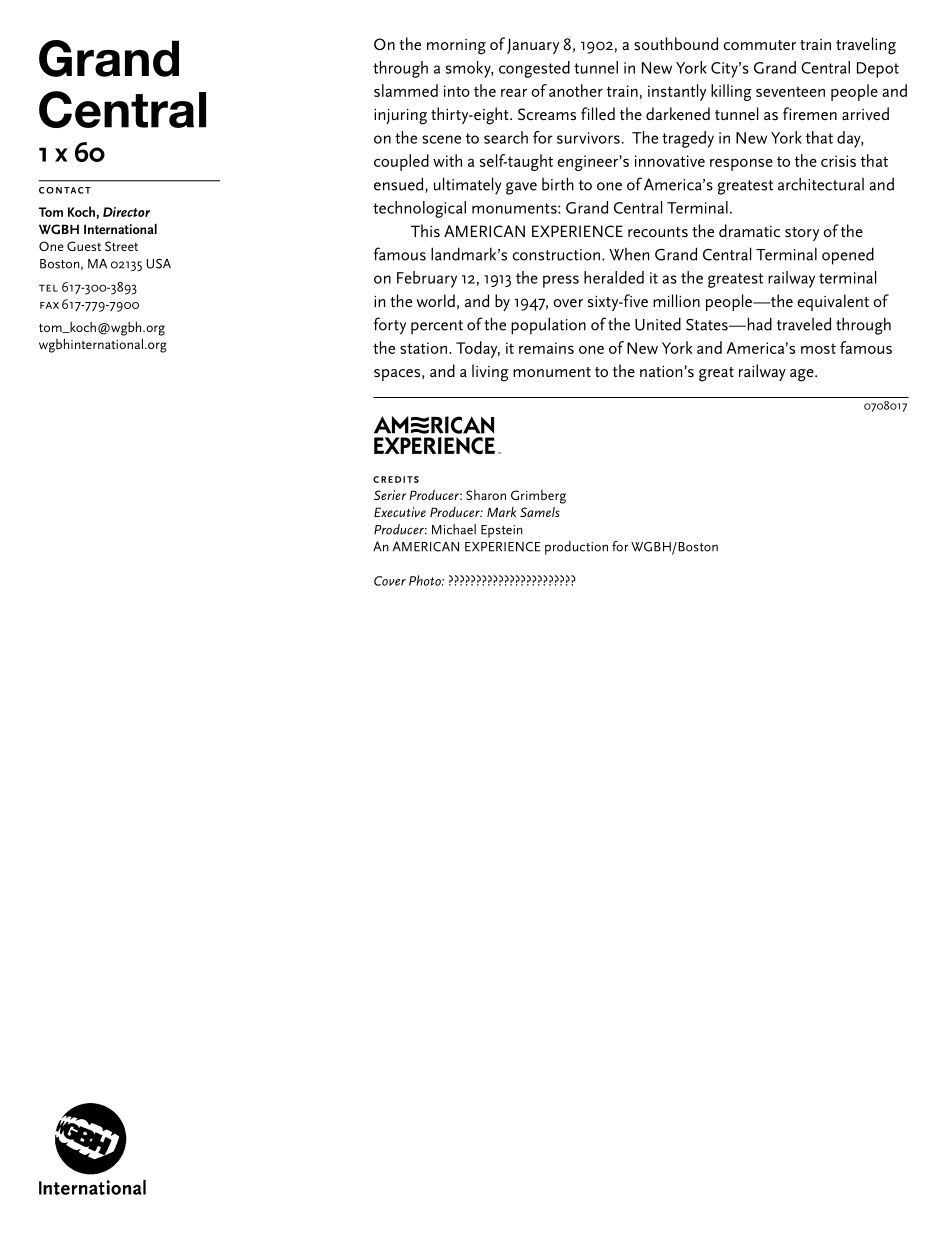 This page has height=1233, width=952. I want to click on Executive, so click(400, 512).
